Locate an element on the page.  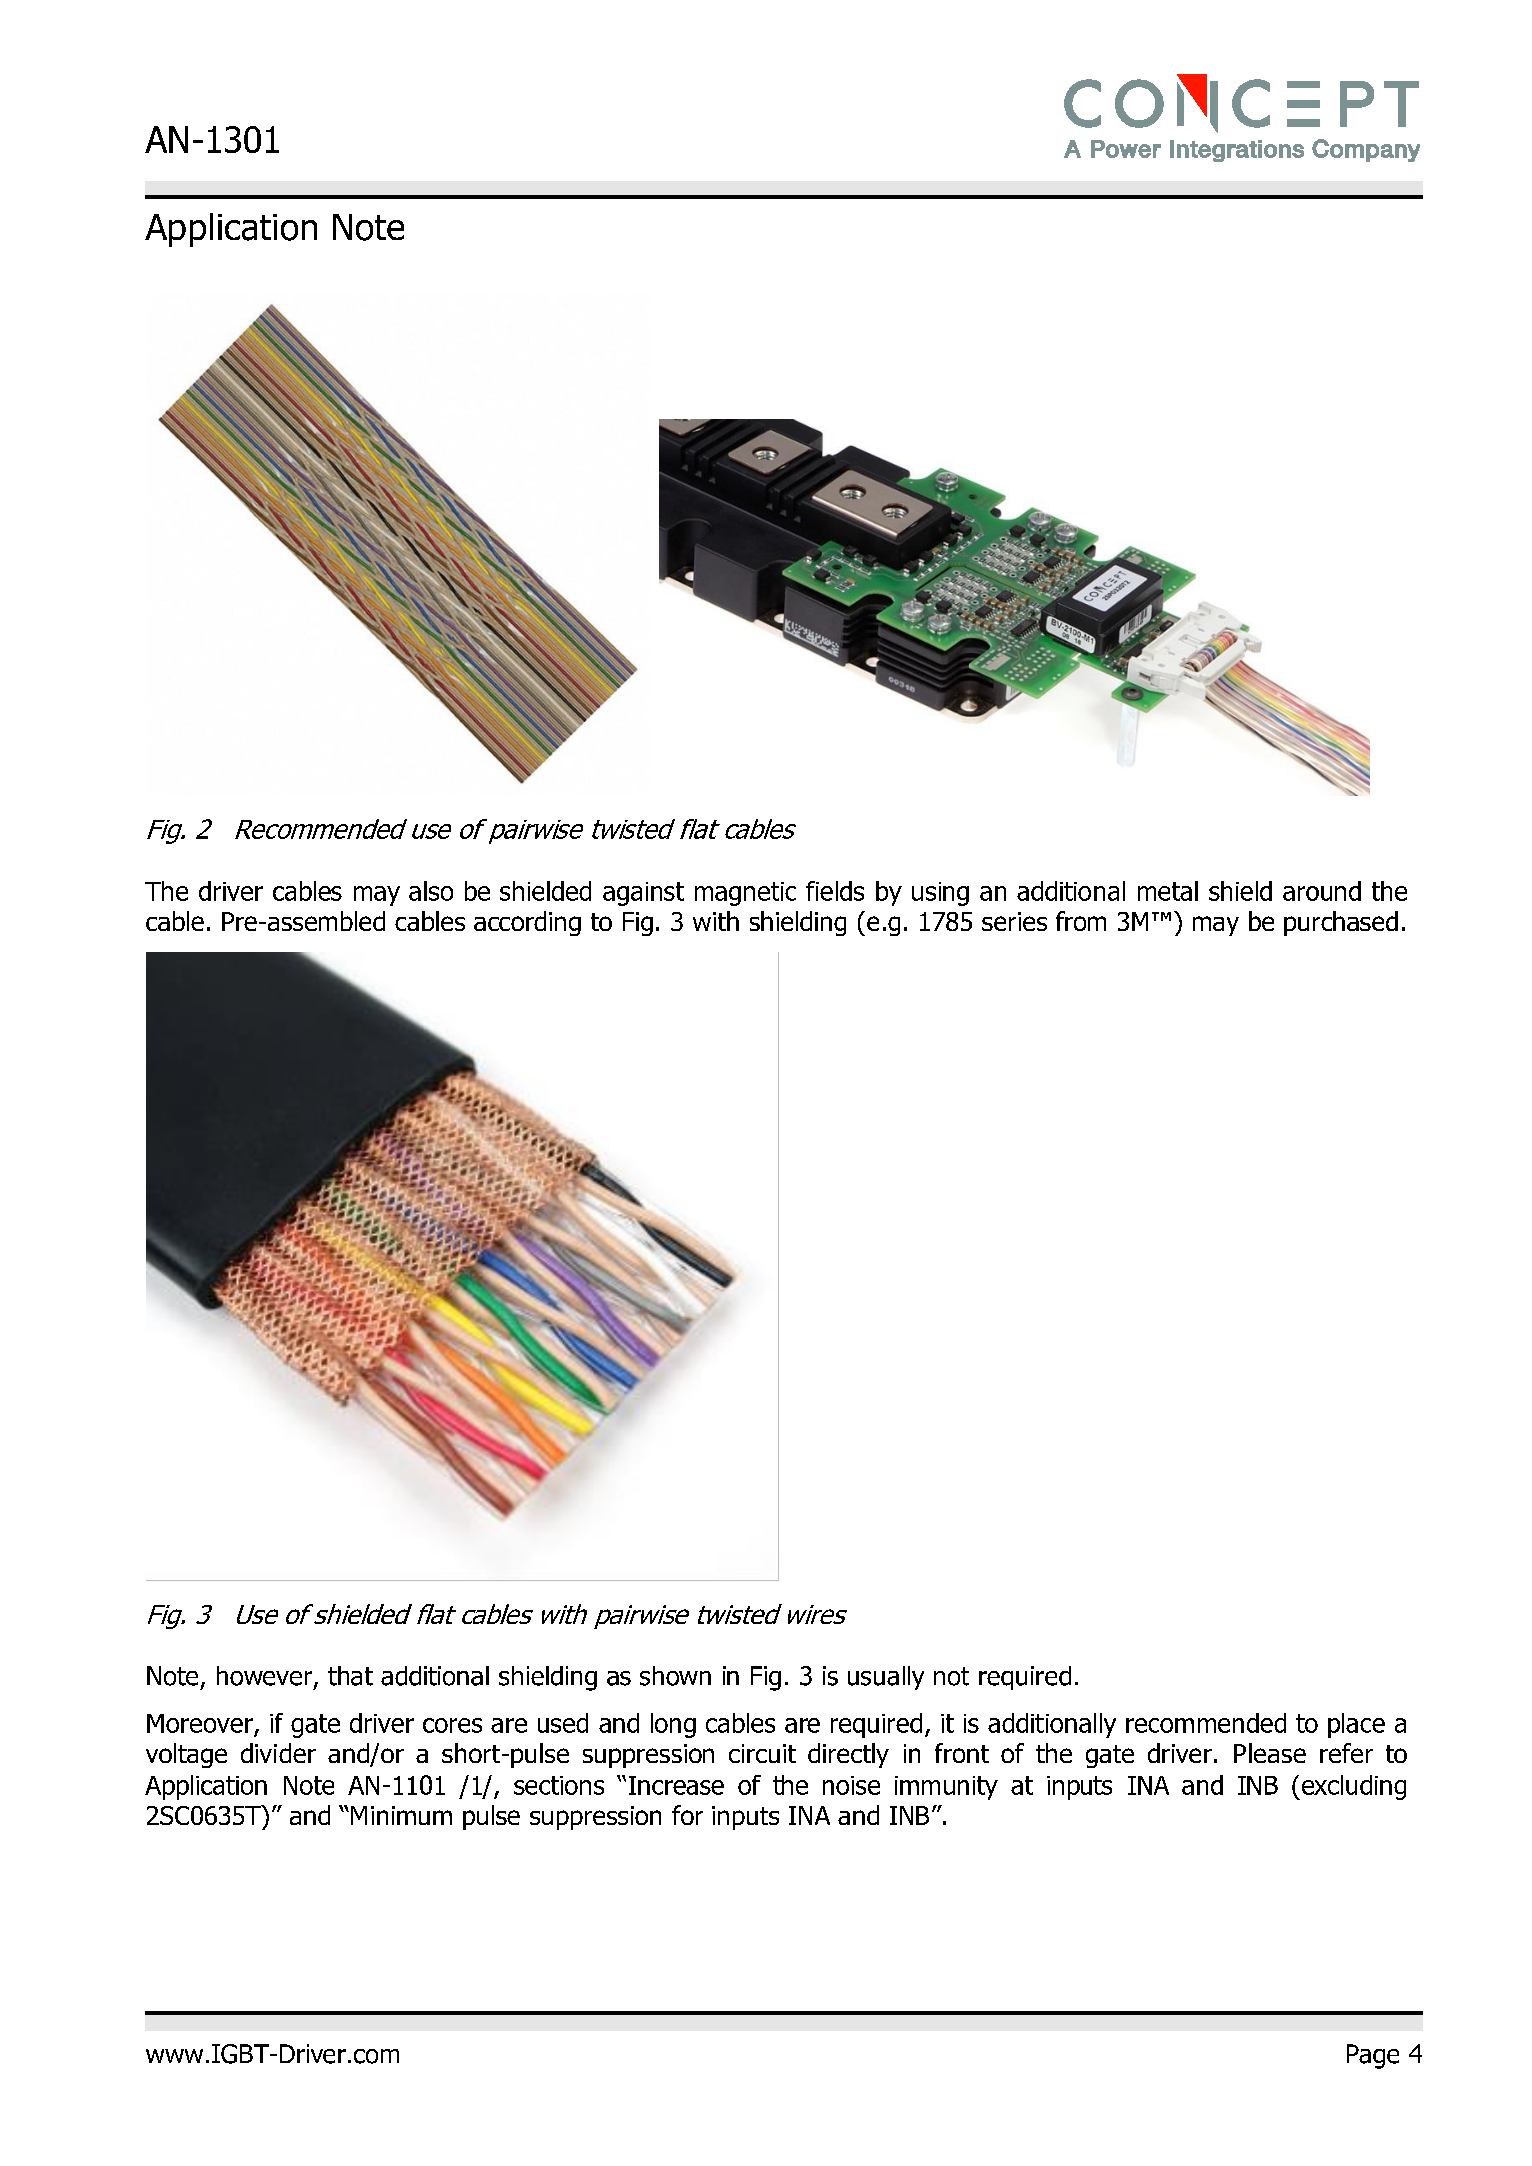
magnetic is located at coordinates (745, 894).
